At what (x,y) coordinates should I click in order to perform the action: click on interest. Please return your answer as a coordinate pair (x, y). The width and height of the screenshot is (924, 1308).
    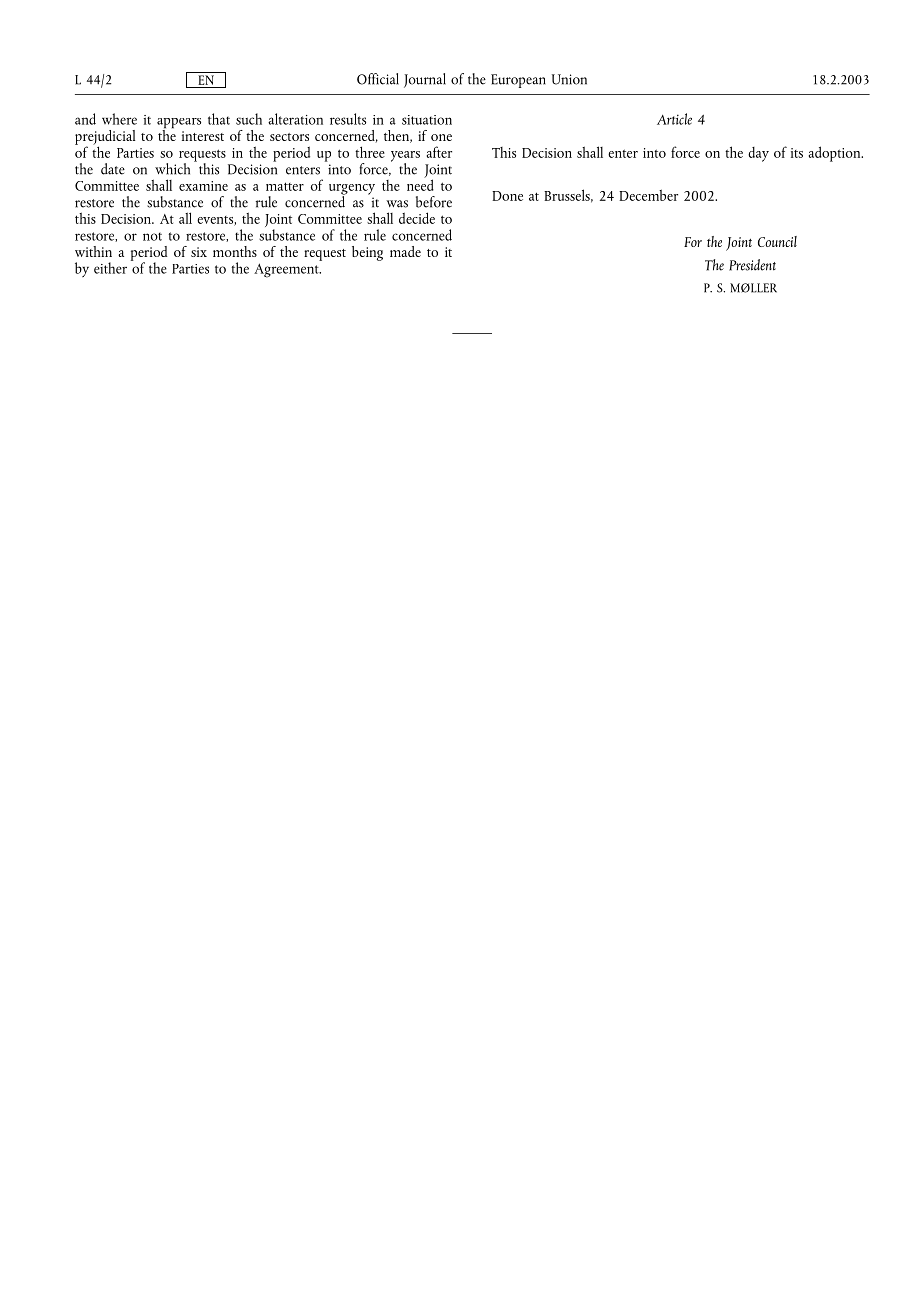
    Looking at the image, I should click on (203, 136).
